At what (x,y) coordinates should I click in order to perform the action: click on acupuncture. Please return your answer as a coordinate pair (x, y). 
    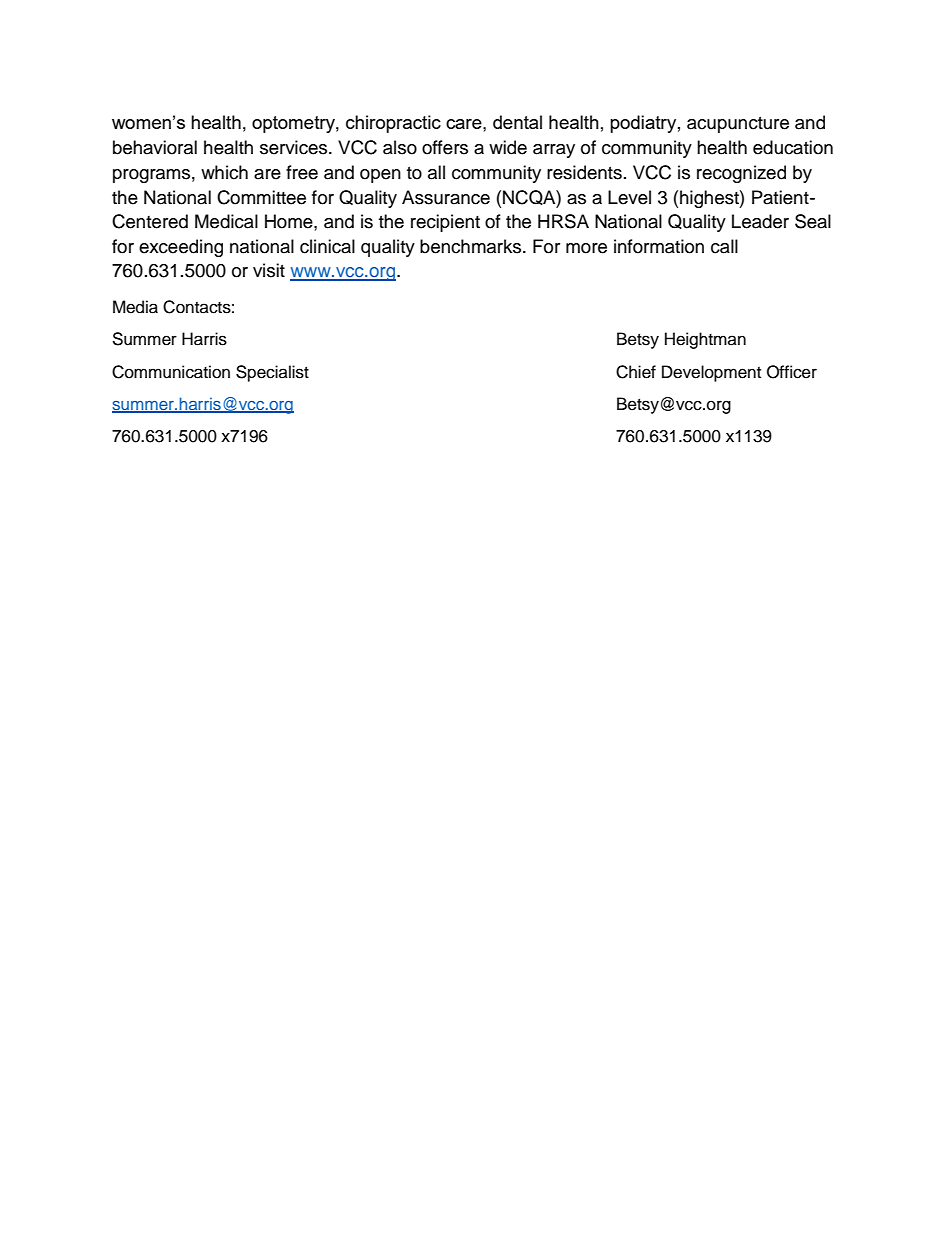
    Looking at the image, I should click on (738, 125).
